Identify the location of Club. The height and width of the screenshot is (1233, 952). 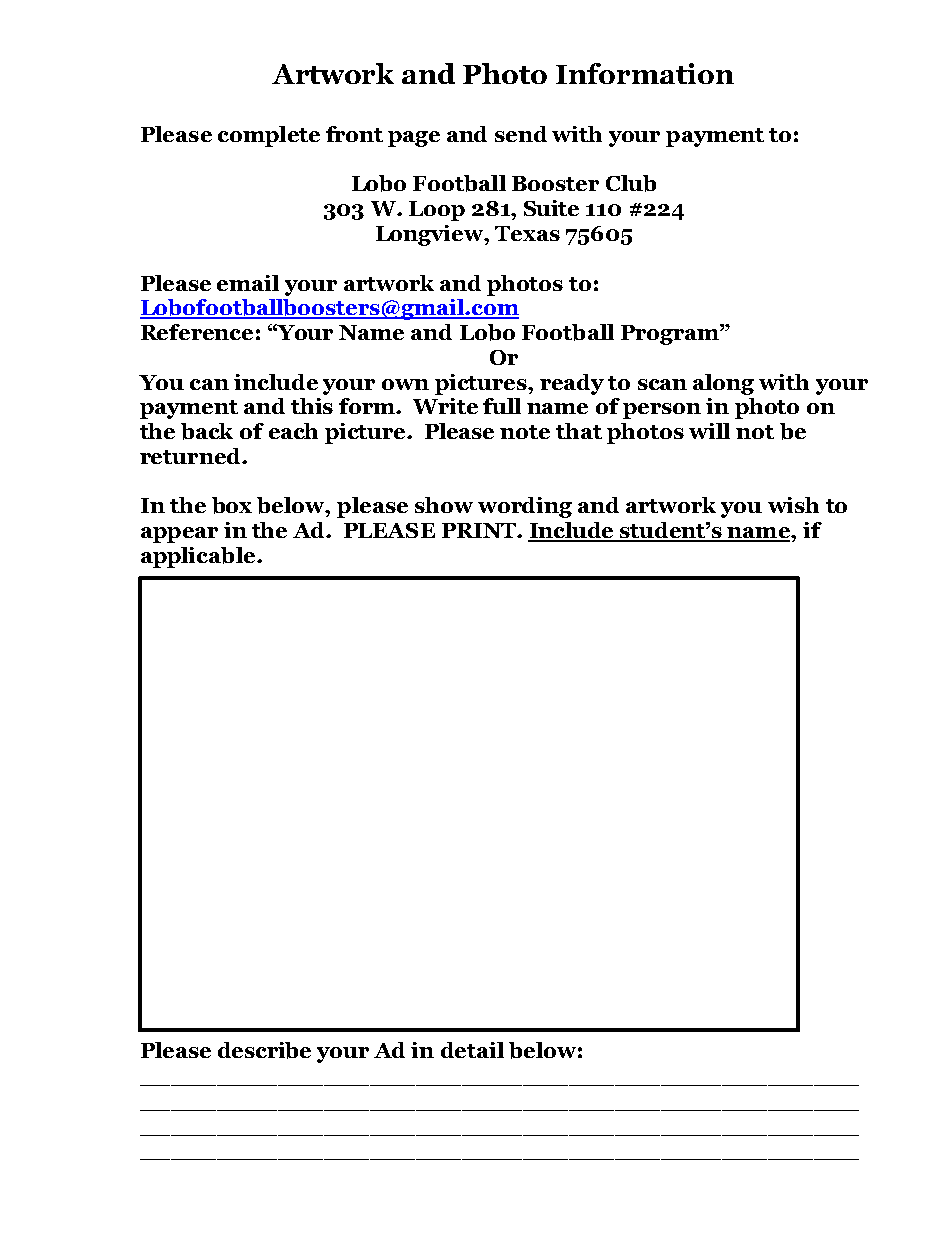
(631, 183).
